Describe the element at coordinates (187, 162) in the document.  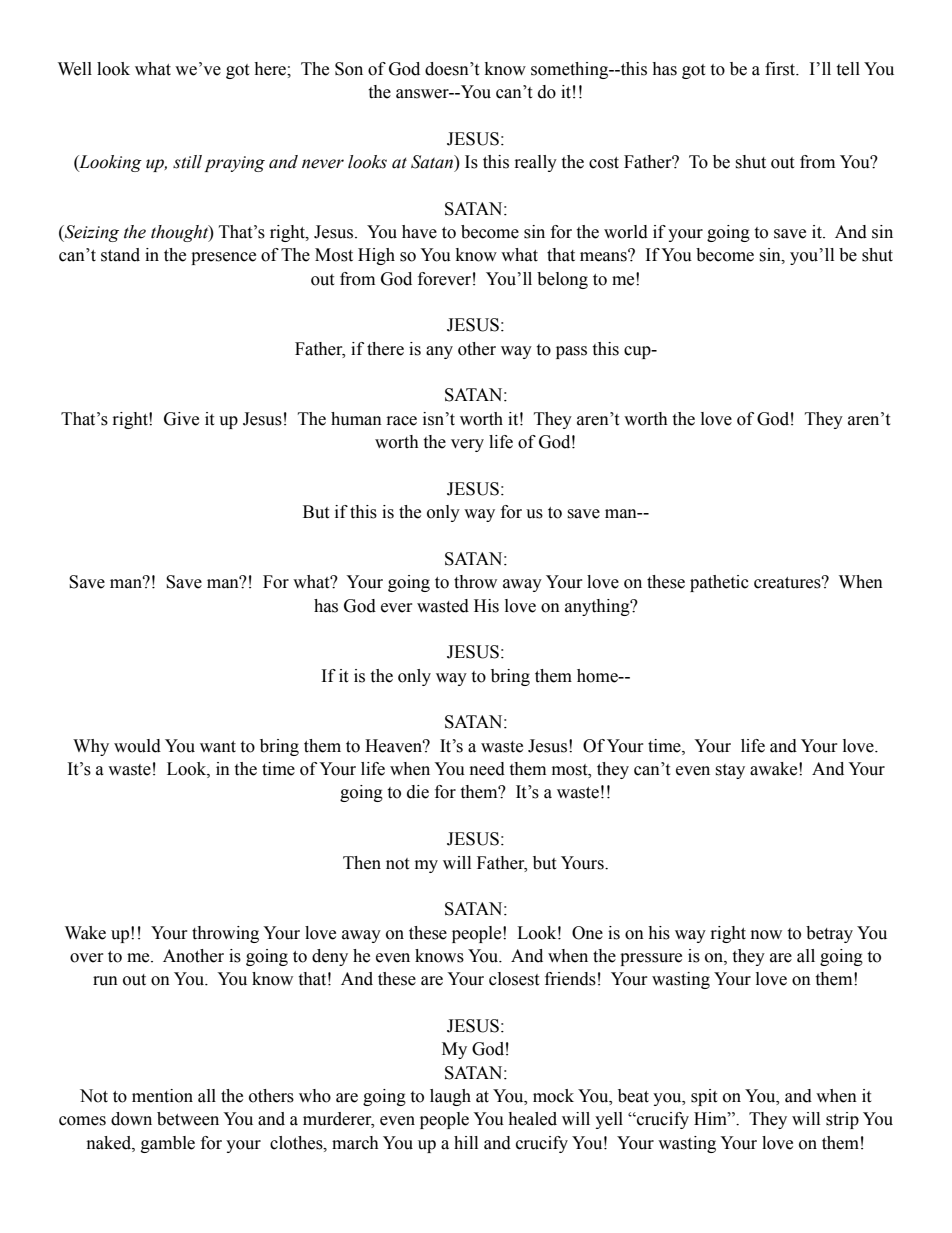
I see `still` at that location.
